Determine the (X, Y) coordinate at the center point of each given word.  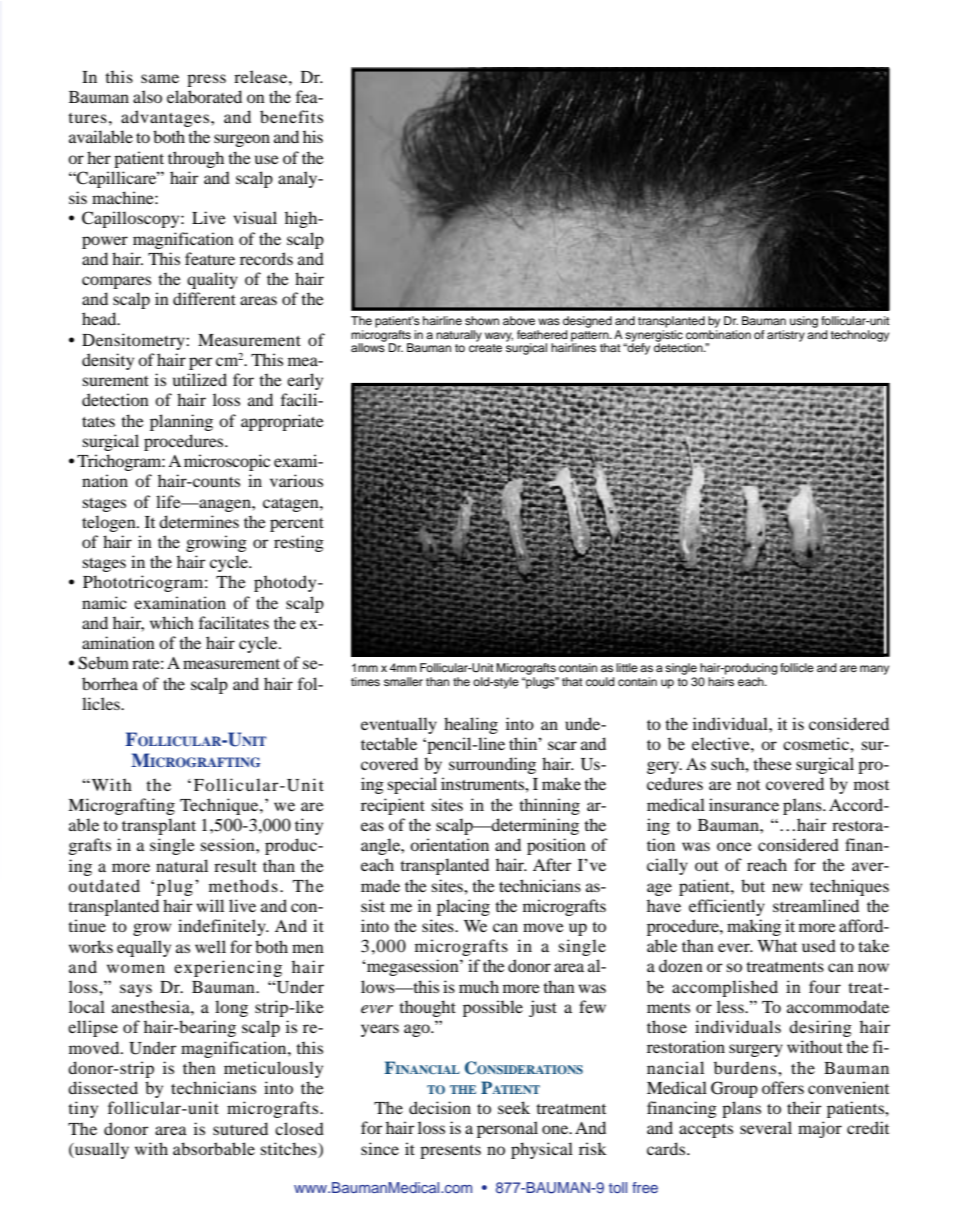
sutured (240, 1128)
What (777, 945)
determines (199, 521)
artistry (786, 336)
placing (463, 907)
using (804, 322)
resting (299, 543)
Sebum (103, 663)
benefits (291, 116)
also (147, 96)
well (210, 946)
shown (482, 320)
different (204, 298)
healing (471, 725)
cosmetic (817, 743)
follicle (797, 667)
